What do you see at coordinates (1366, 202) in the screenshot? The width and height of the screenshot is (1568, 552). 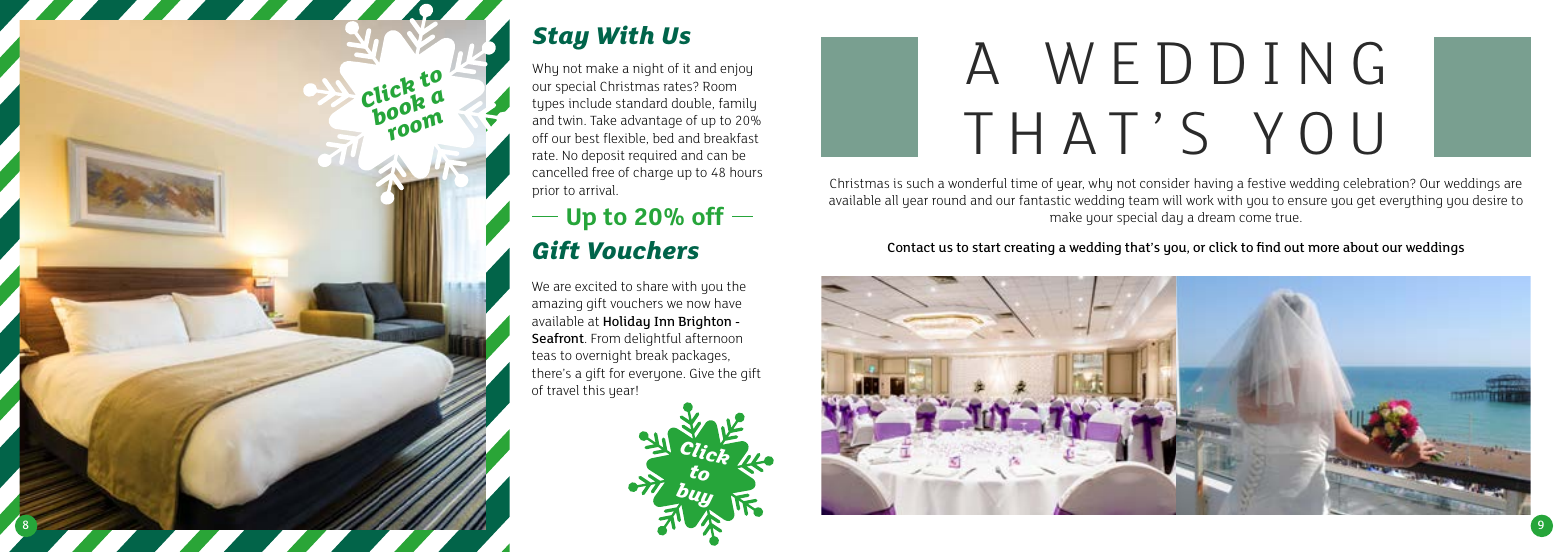 I see `get` at bounding box center [1366, 202].
